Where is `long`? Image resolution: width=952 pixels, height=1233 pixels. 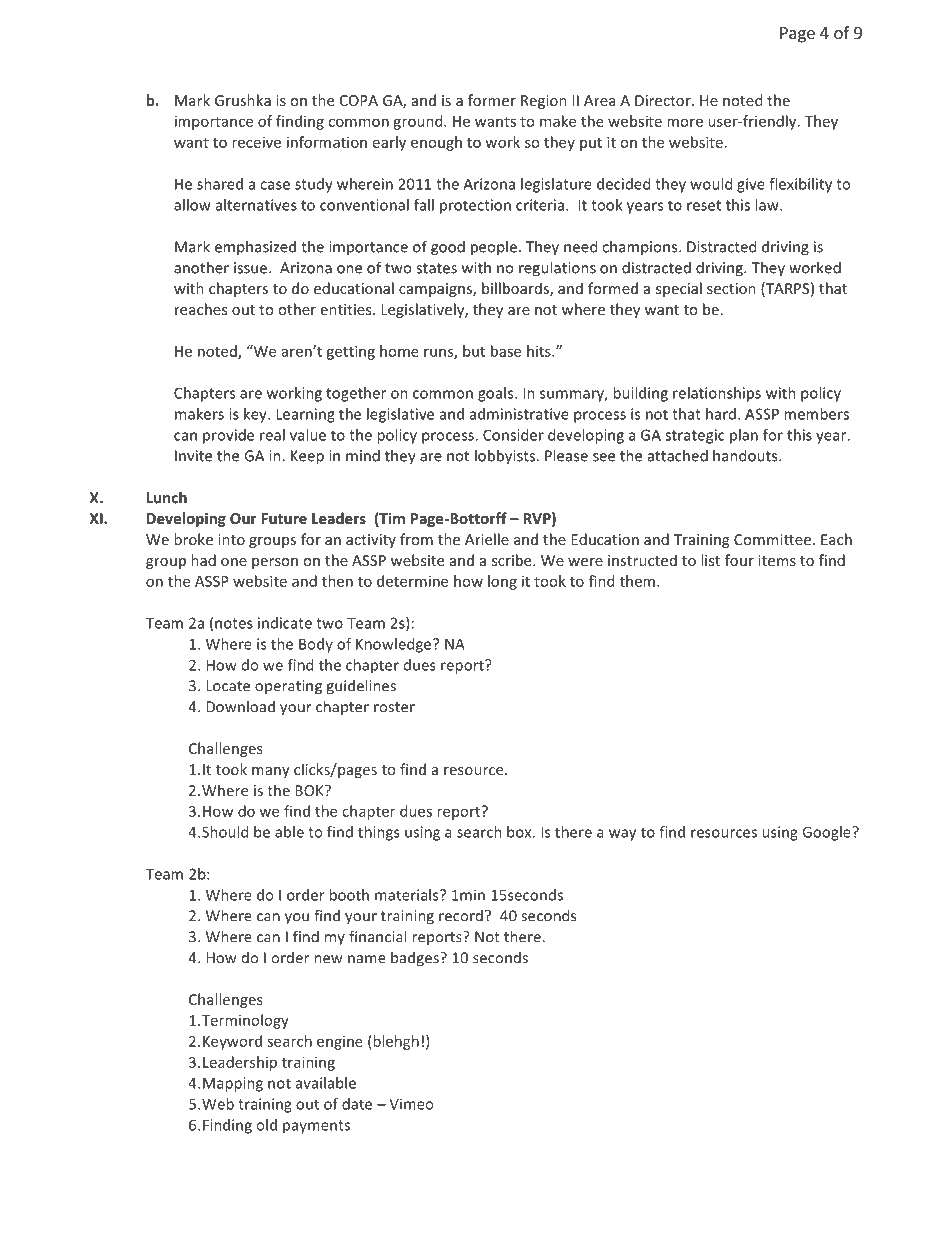
long is located at coordinates (502, 582).
